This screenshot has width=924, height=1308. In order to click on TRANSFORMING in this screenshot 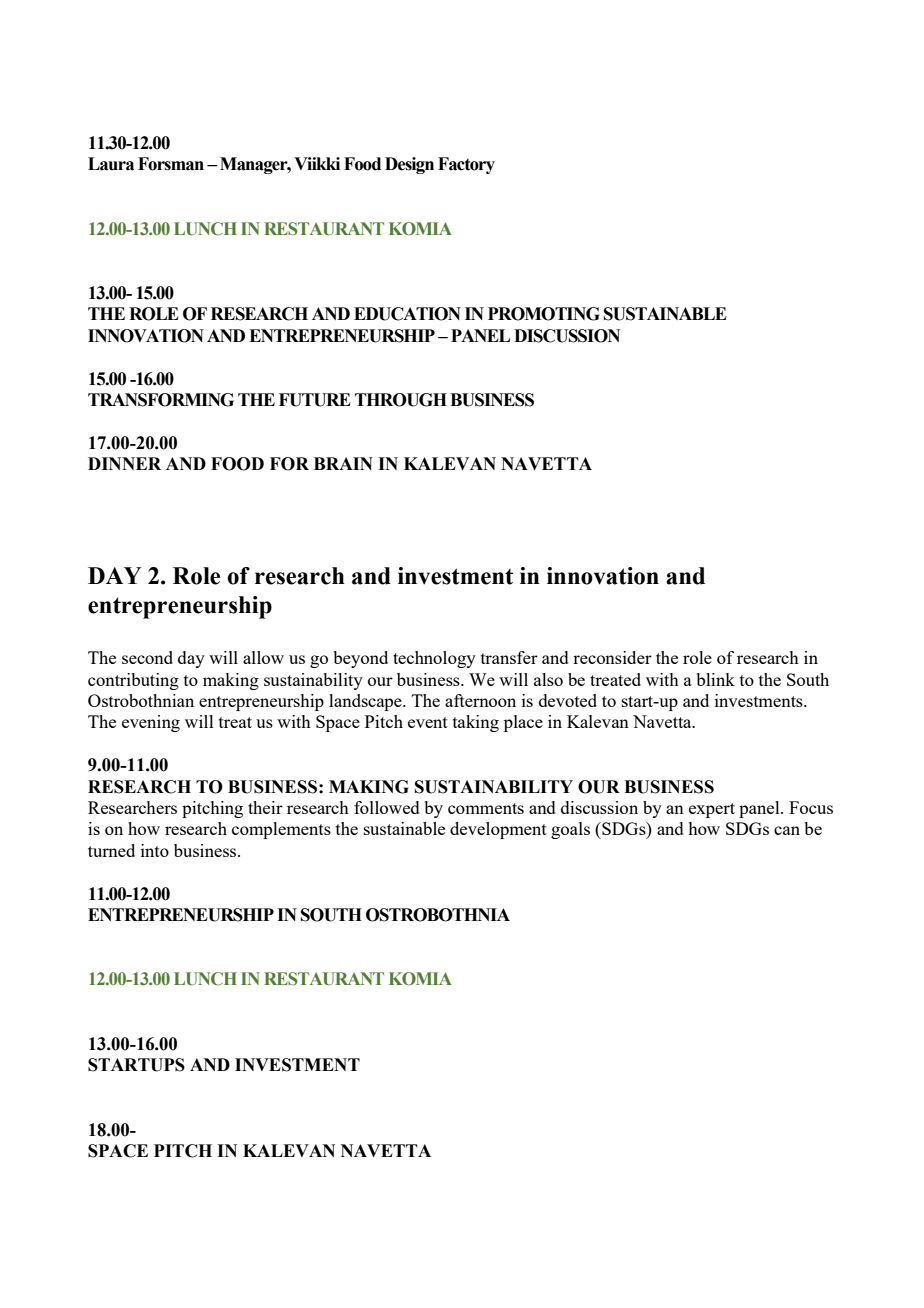, I will do `click(161, 400)`.
